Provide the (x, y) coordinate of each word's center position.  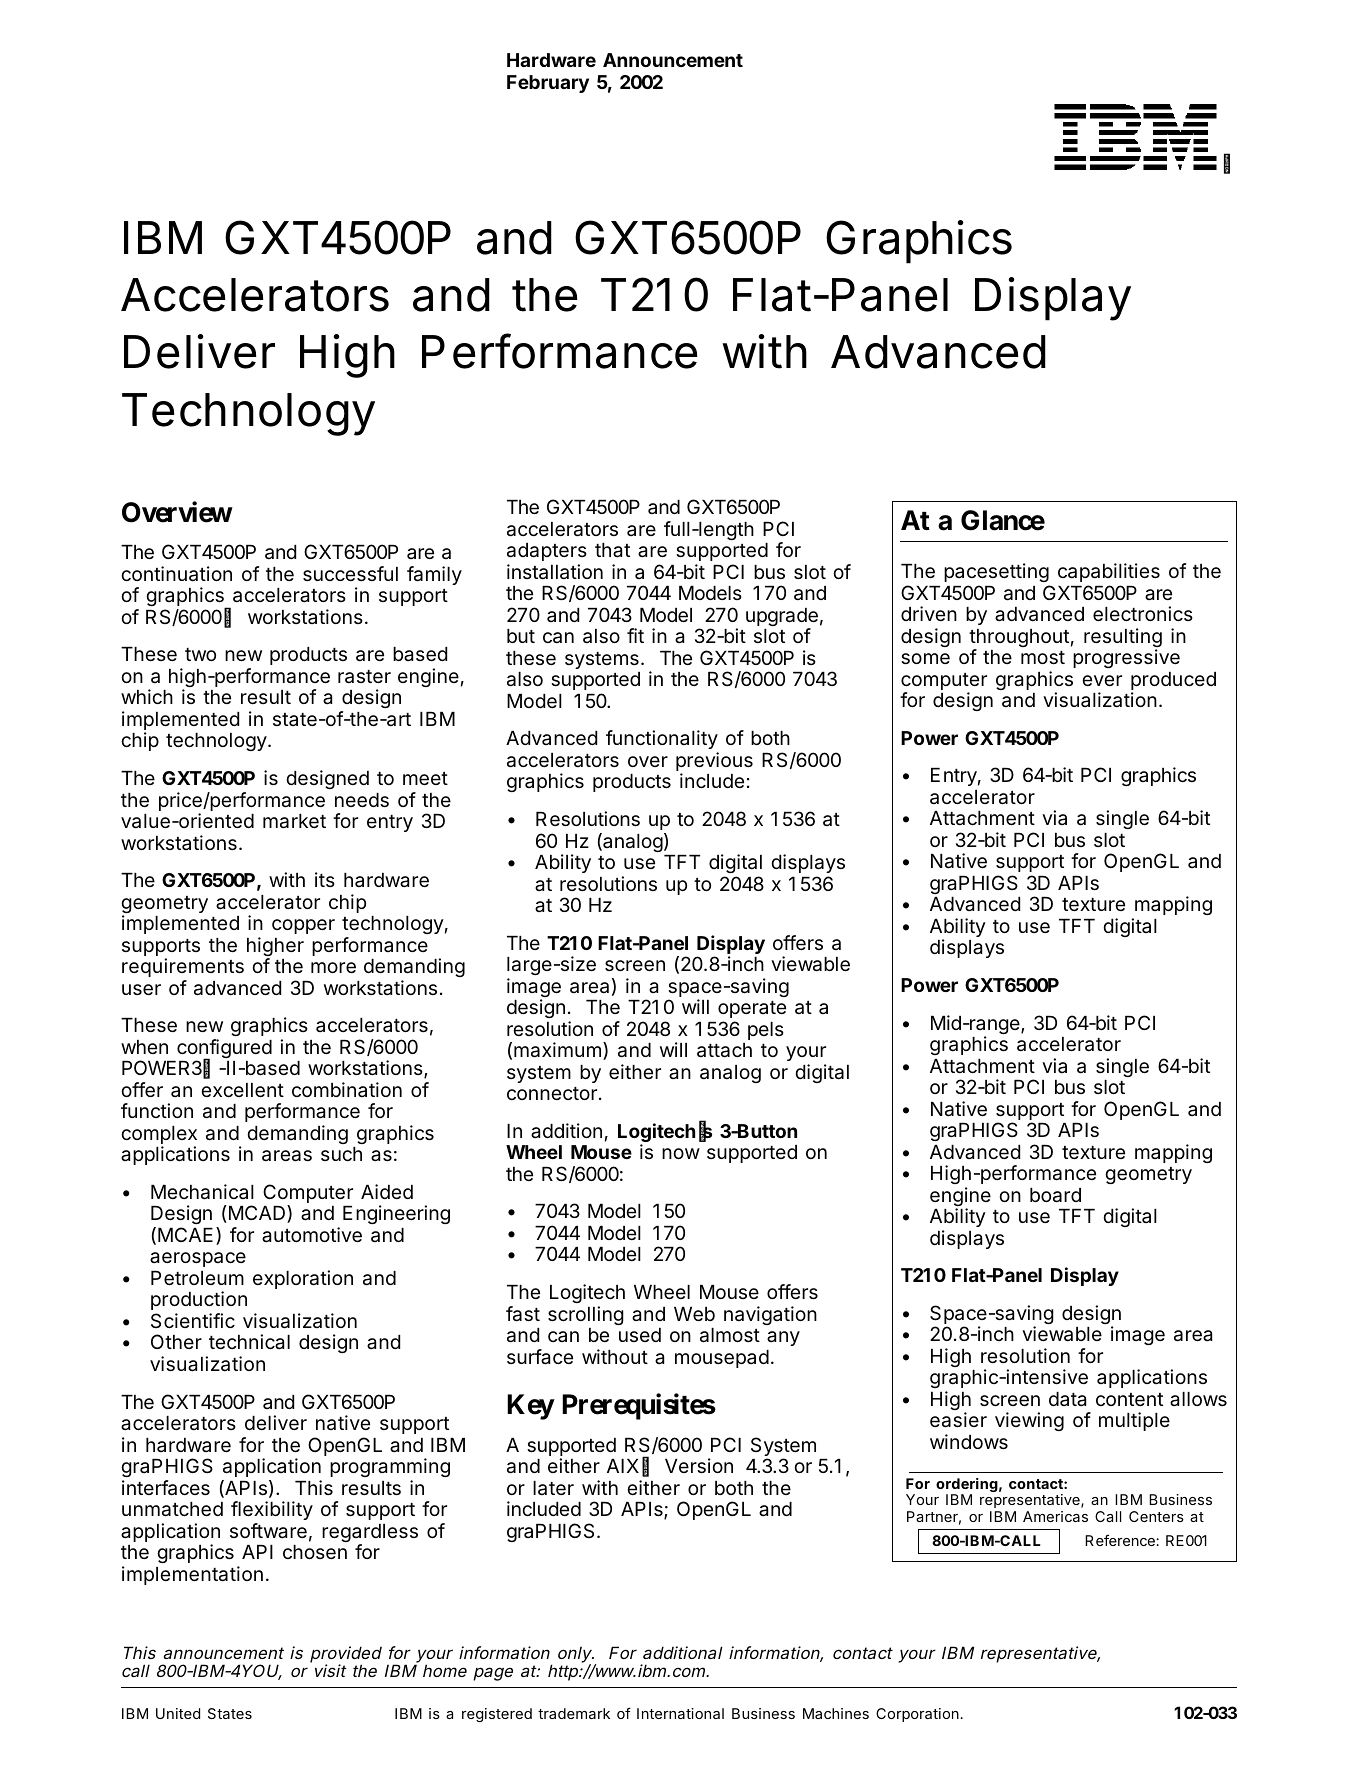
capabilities (1109, 572)
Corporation (917, 1715)
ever (1102, 680)
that (612, 550)
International (680, 1713)
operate (752, 1009)
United (178, 1713)
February (548, 84)
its (325, 879)
